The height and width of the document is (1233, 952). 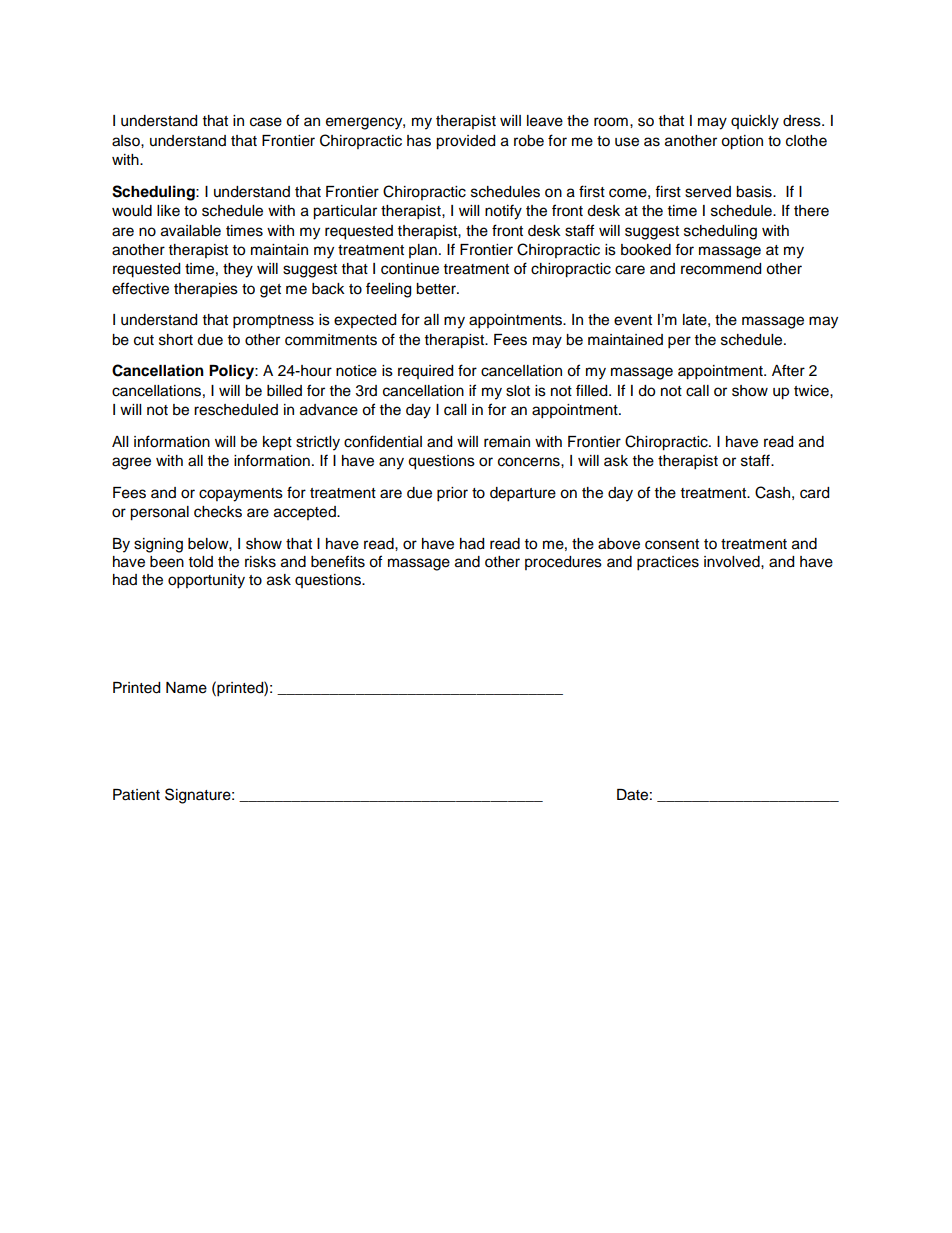 I want to click on procedures, so click(x=563, y=563).
